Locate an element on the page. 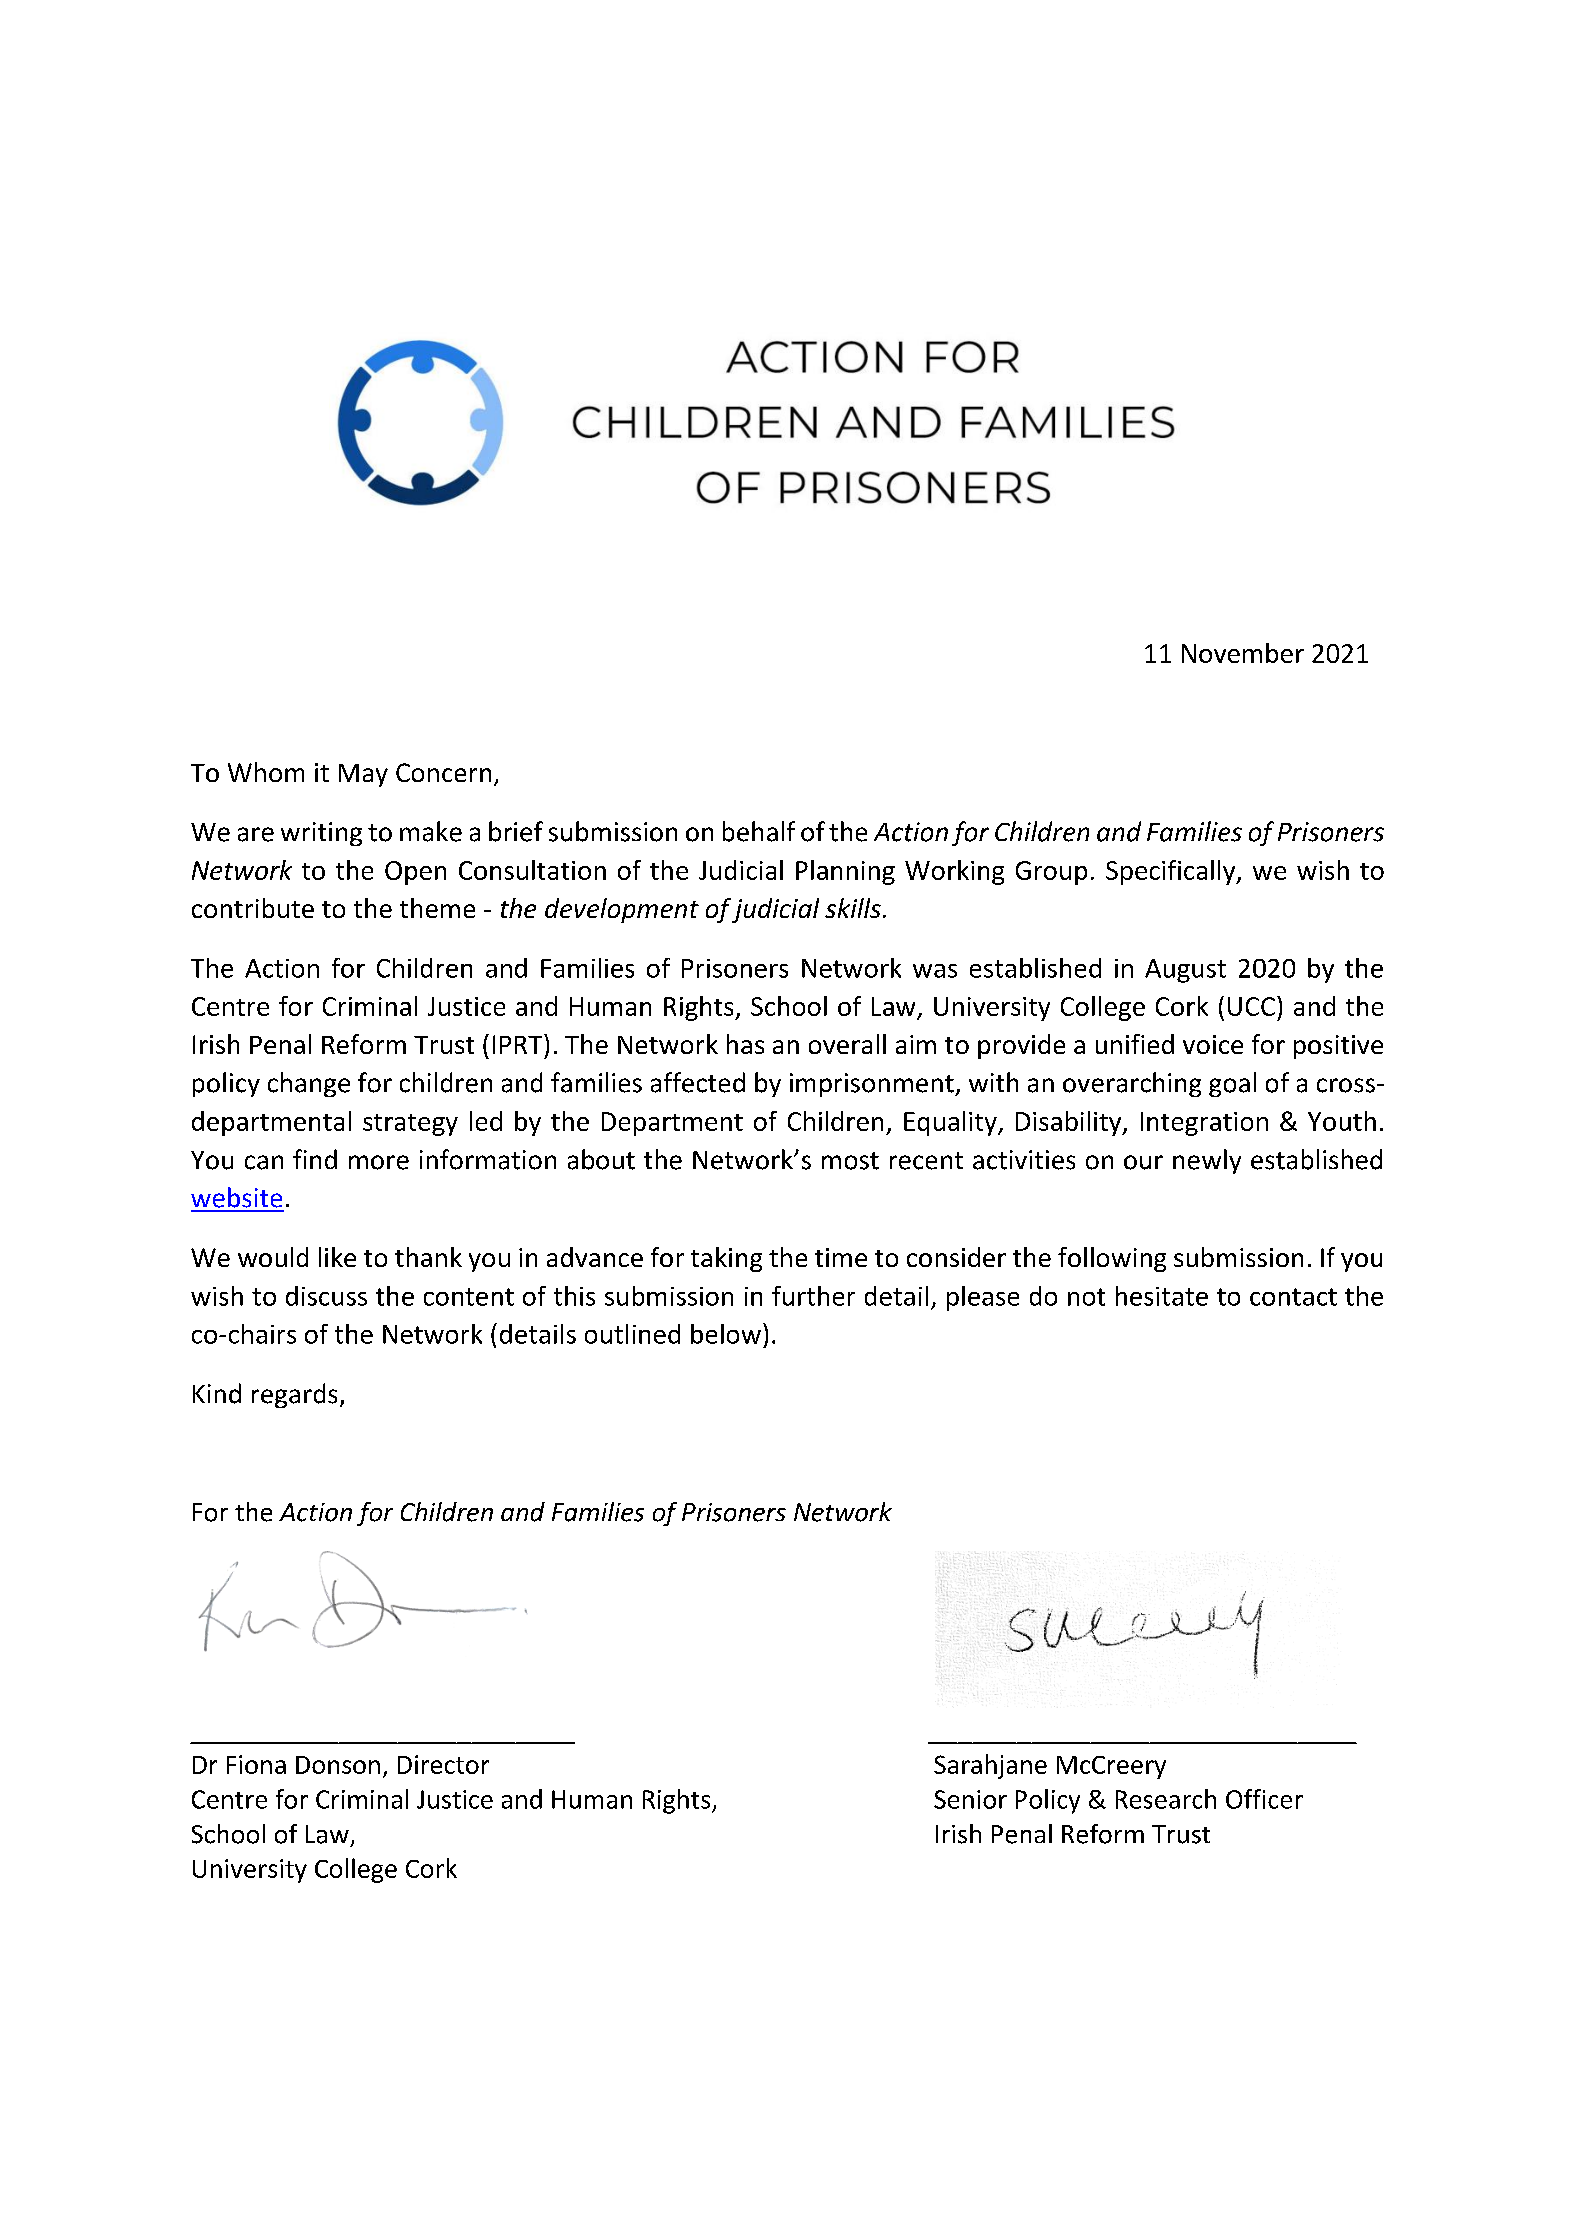 The height and width of the image is (2227, 1575). voice is located at coordinates (1213, 1044).
